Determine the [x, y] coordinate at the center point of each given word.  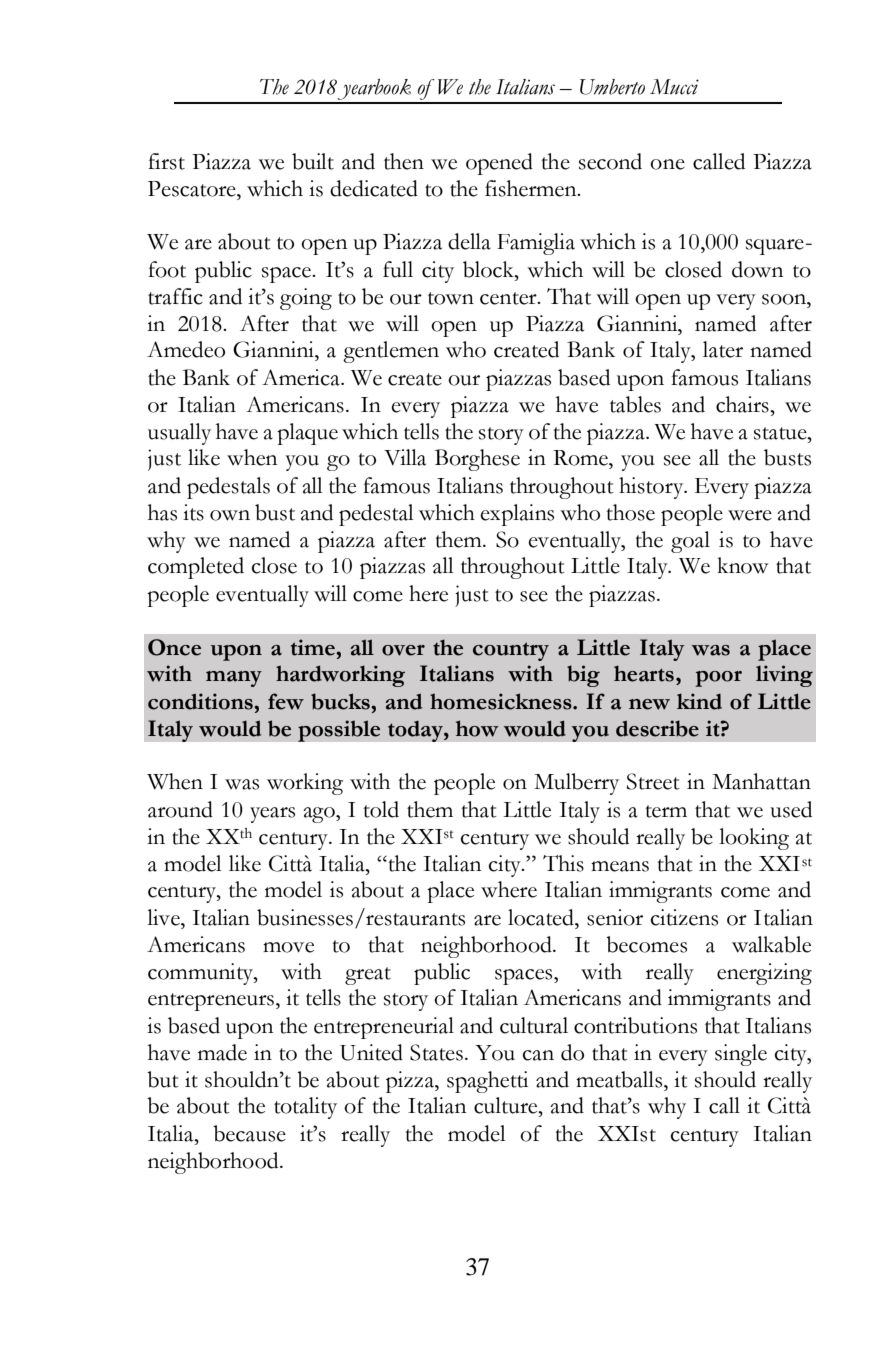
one [667, 164]
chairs [743, 404]
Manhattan [761, 781]
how [477, 728]
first [166, 161]
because [249, 1133]
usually [179, 434]
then [404, 161]
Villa [405, 457]
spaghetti [487, 1082]
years [272, 815]
